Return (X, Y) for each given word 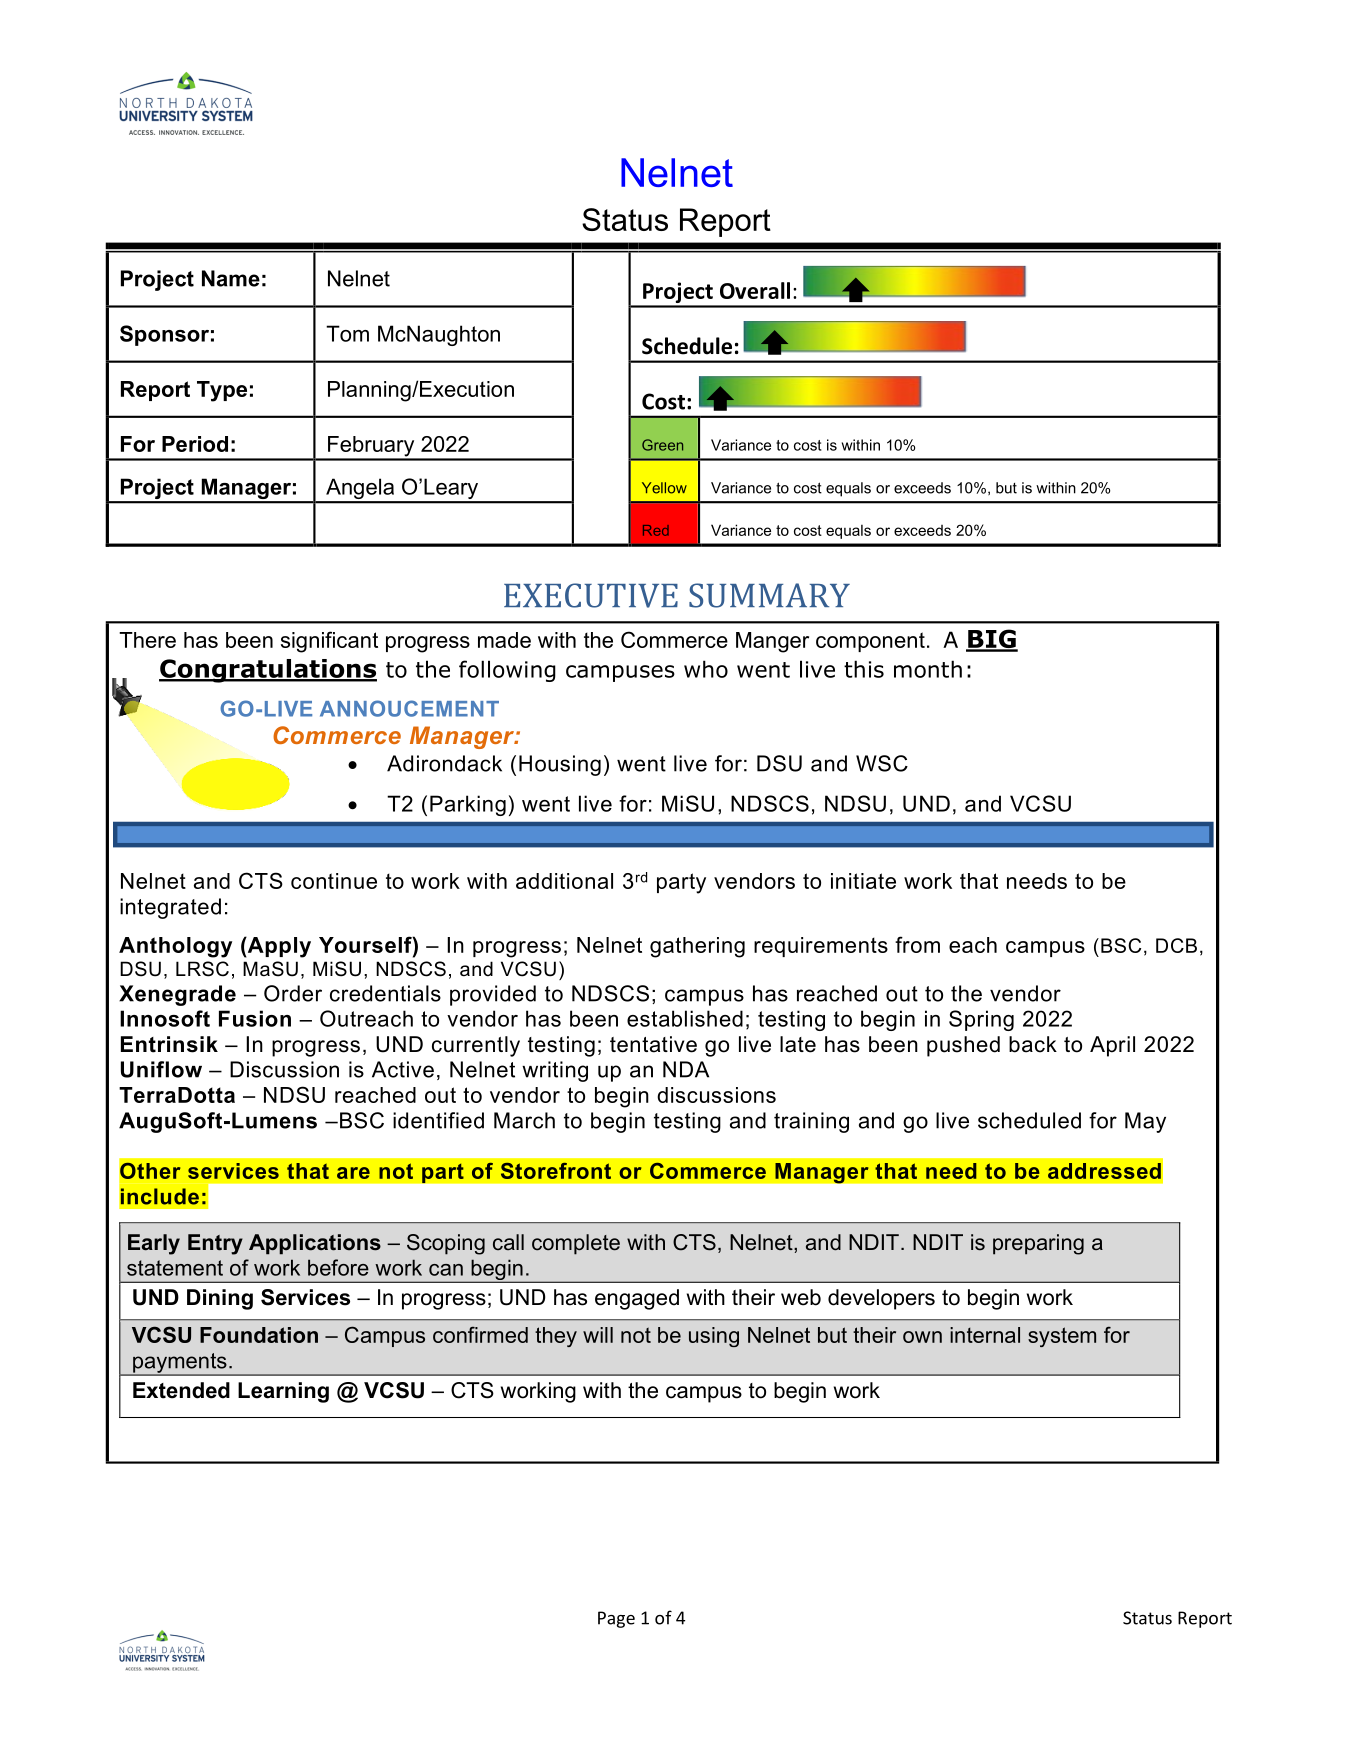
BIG (992, 640)
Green (662, 445)
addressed (1104, 1171)
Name (231, 278)
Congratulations (268, 671)
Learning (283, 1392)
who (706, 669)
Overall (755, 290)
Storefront (556, 1170)
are (353, 1173)
